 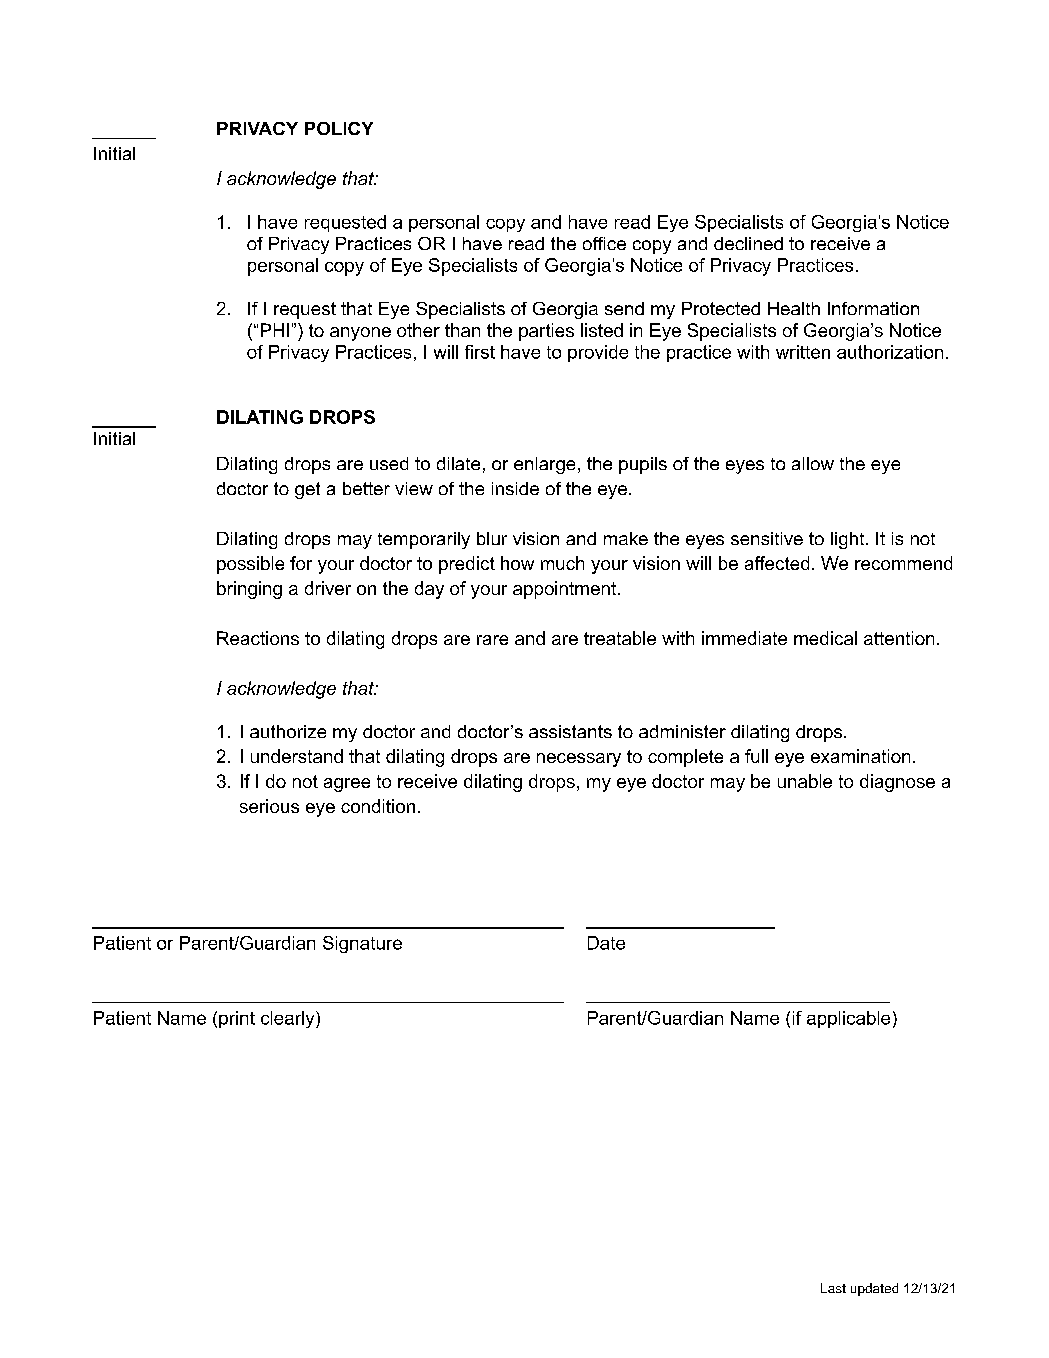 What do you see at coordinates (289, 1019) in the screenshot?
I see `clearly` at bounding box center [289, 1019].
